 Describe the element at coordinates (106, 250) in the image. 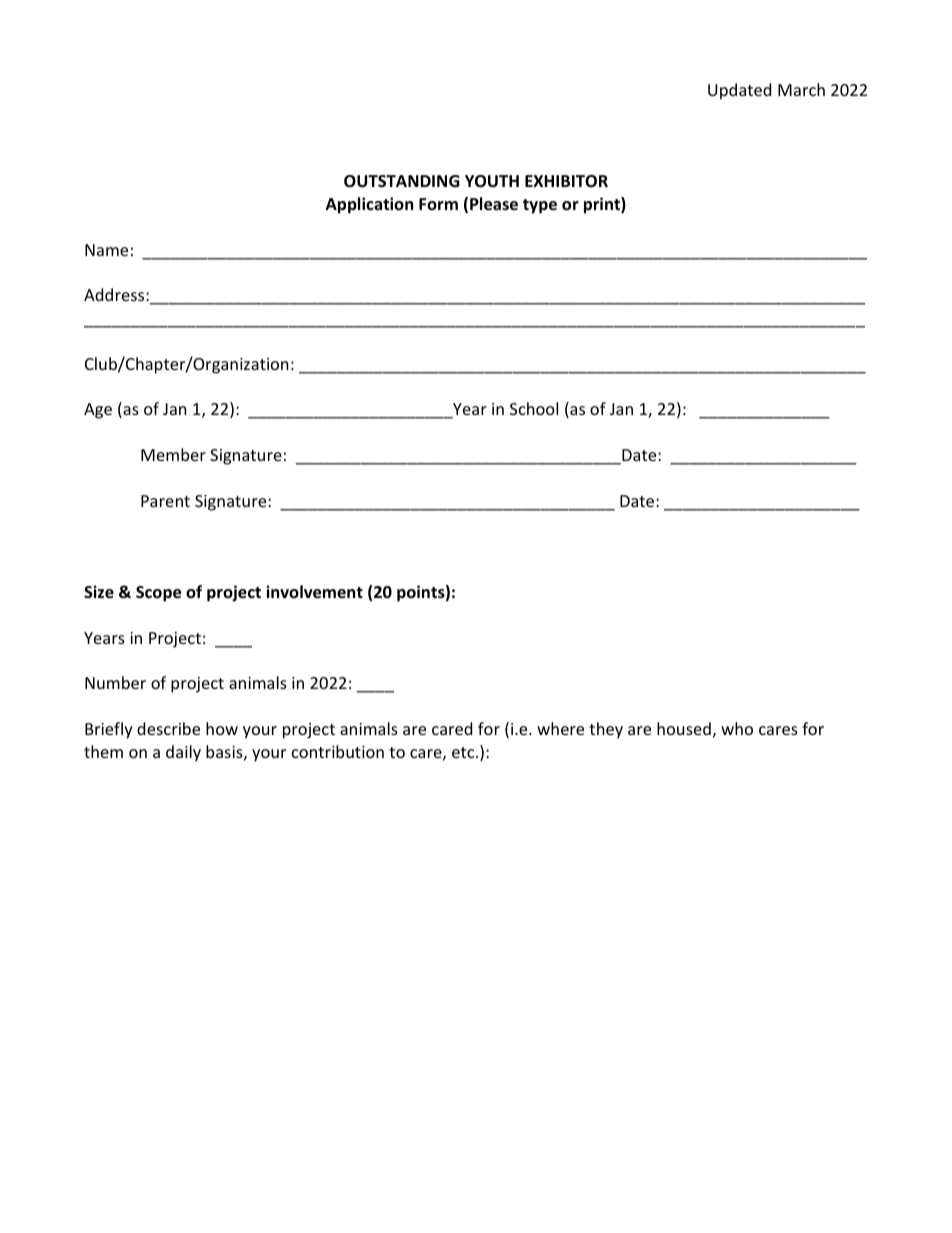

I see `Name` at that location.
